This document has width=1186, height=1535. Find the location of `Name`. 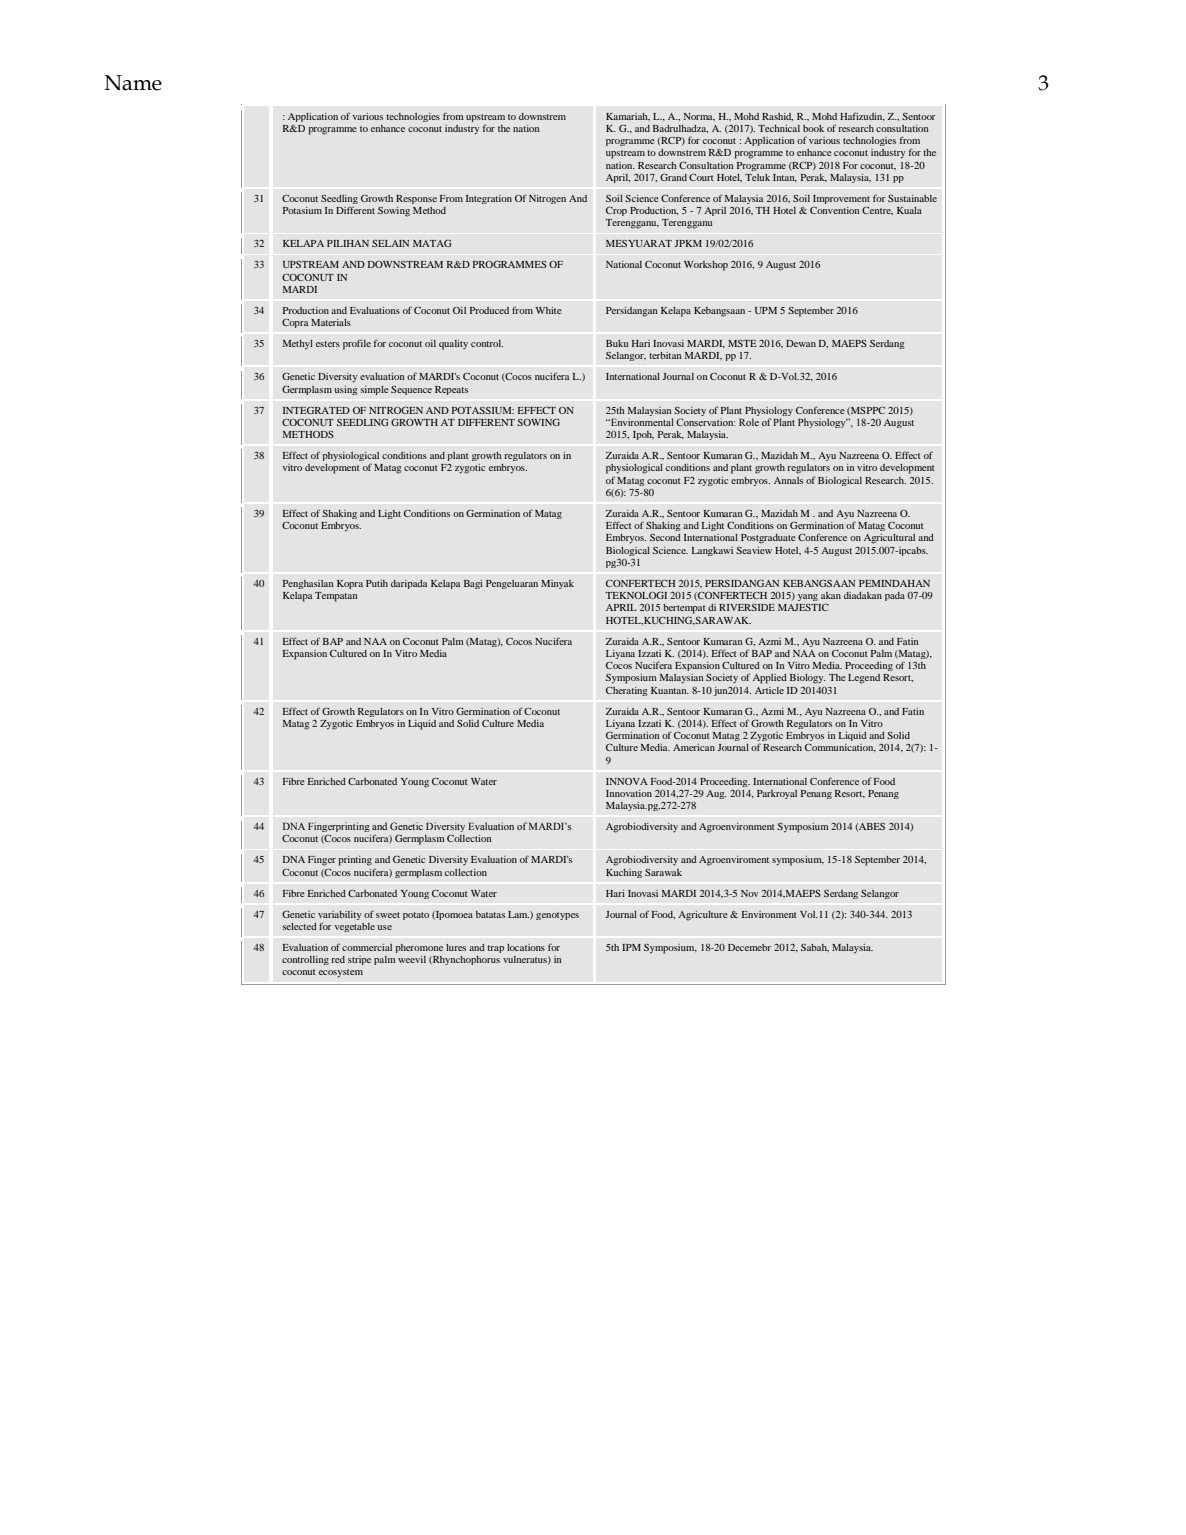

Name is located at coordinates (133, 83).
